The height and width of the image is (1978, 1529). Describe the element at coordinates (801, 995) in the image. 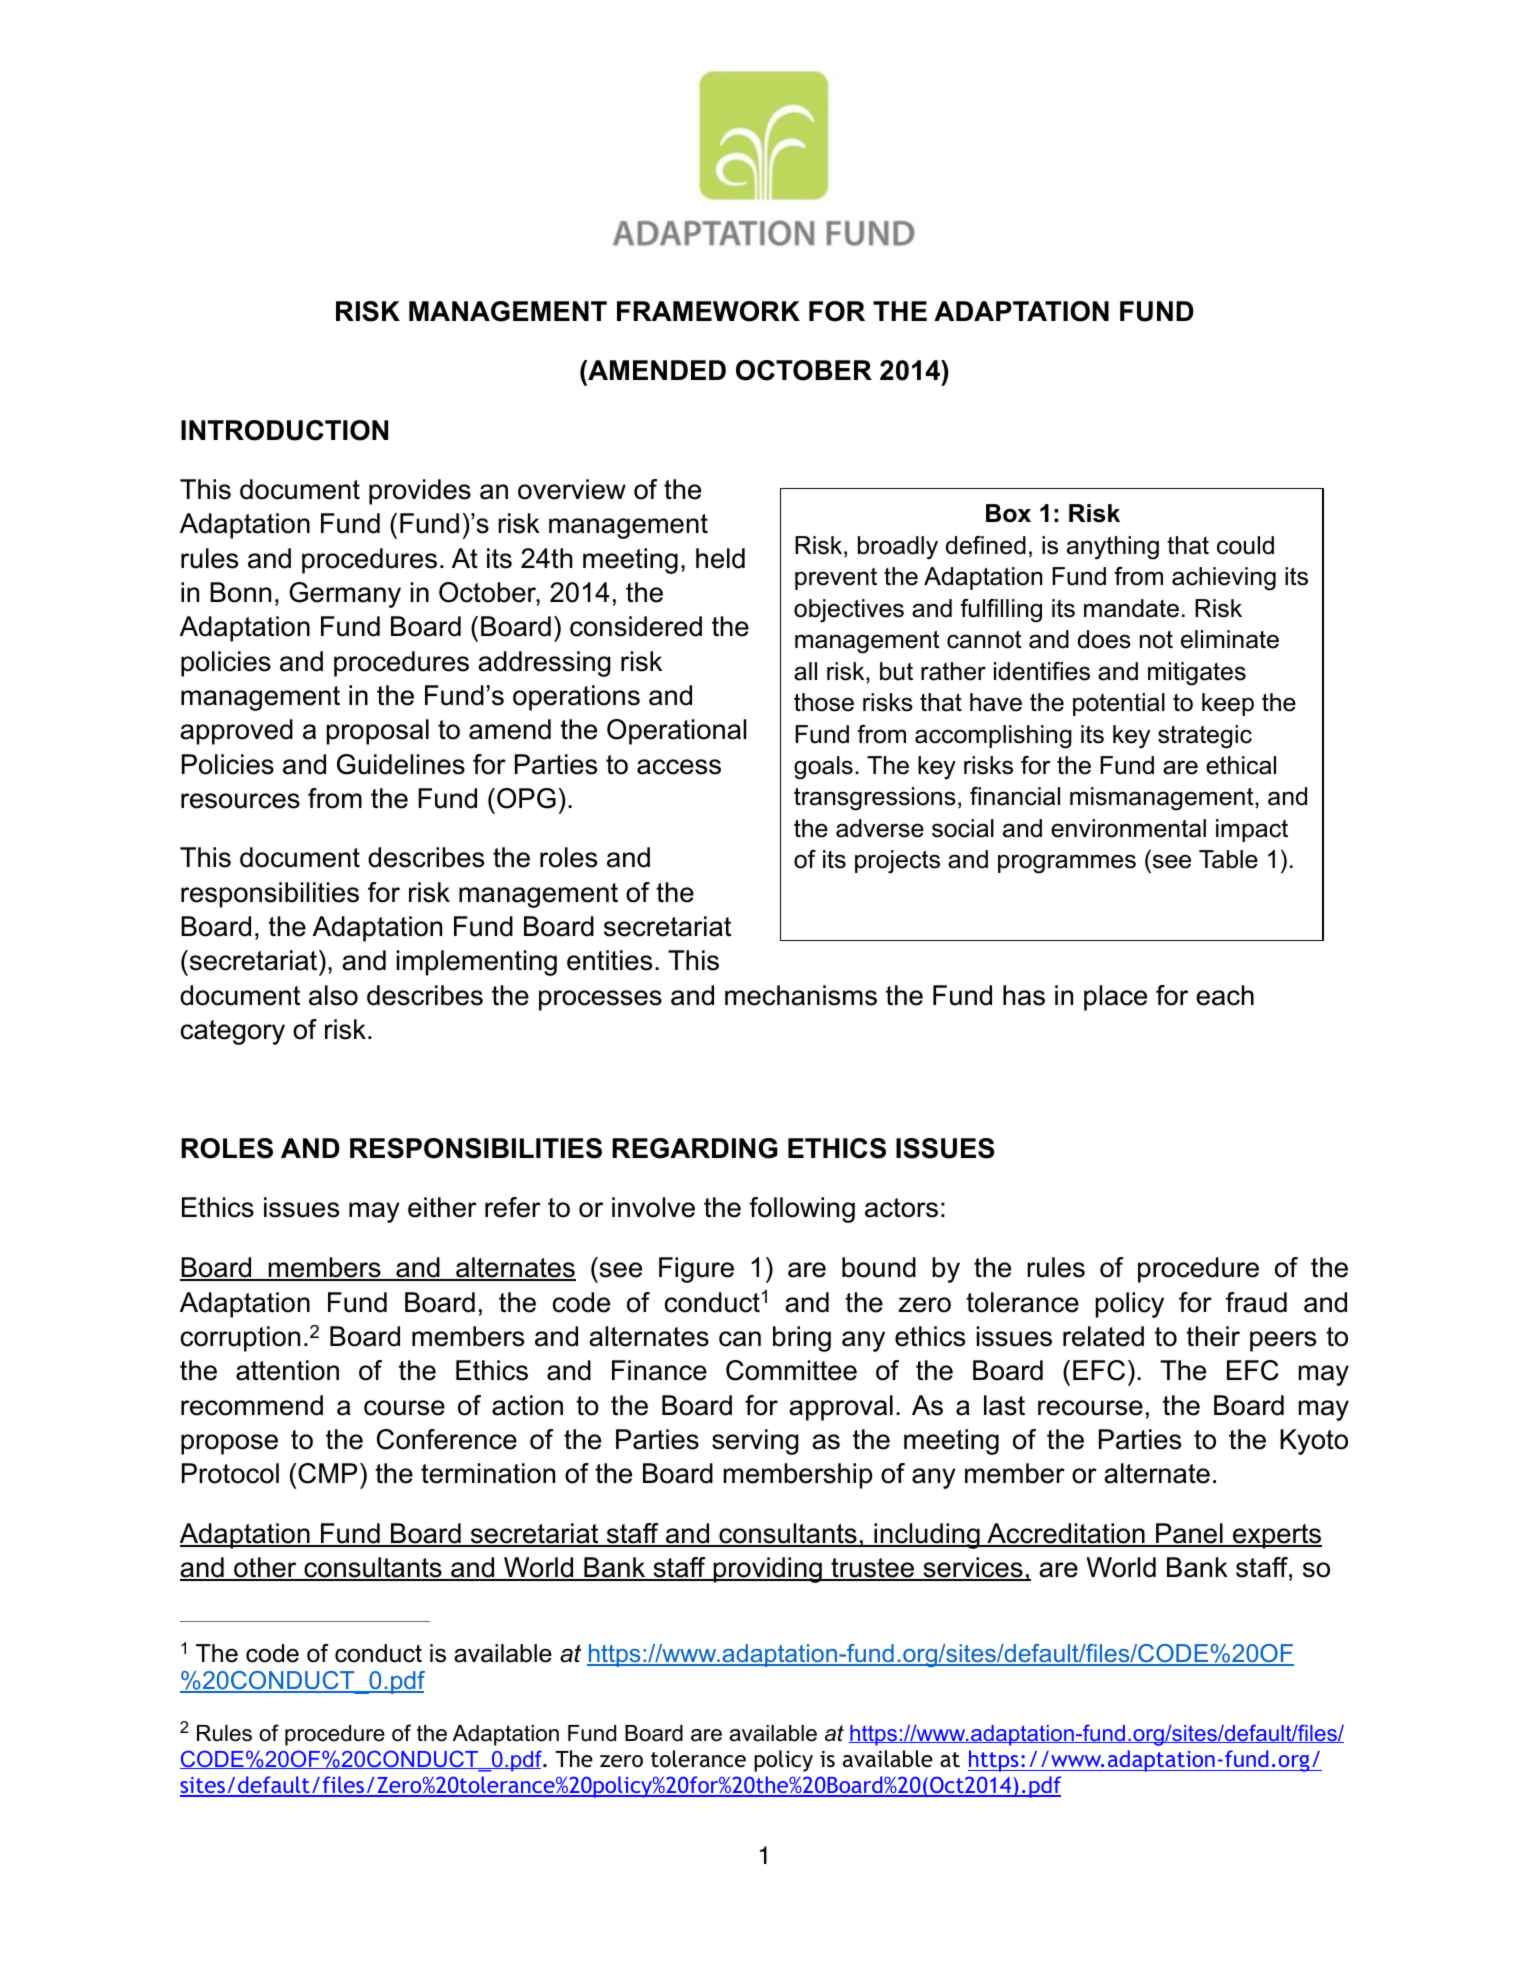

I see `mechanisms` at that location.
